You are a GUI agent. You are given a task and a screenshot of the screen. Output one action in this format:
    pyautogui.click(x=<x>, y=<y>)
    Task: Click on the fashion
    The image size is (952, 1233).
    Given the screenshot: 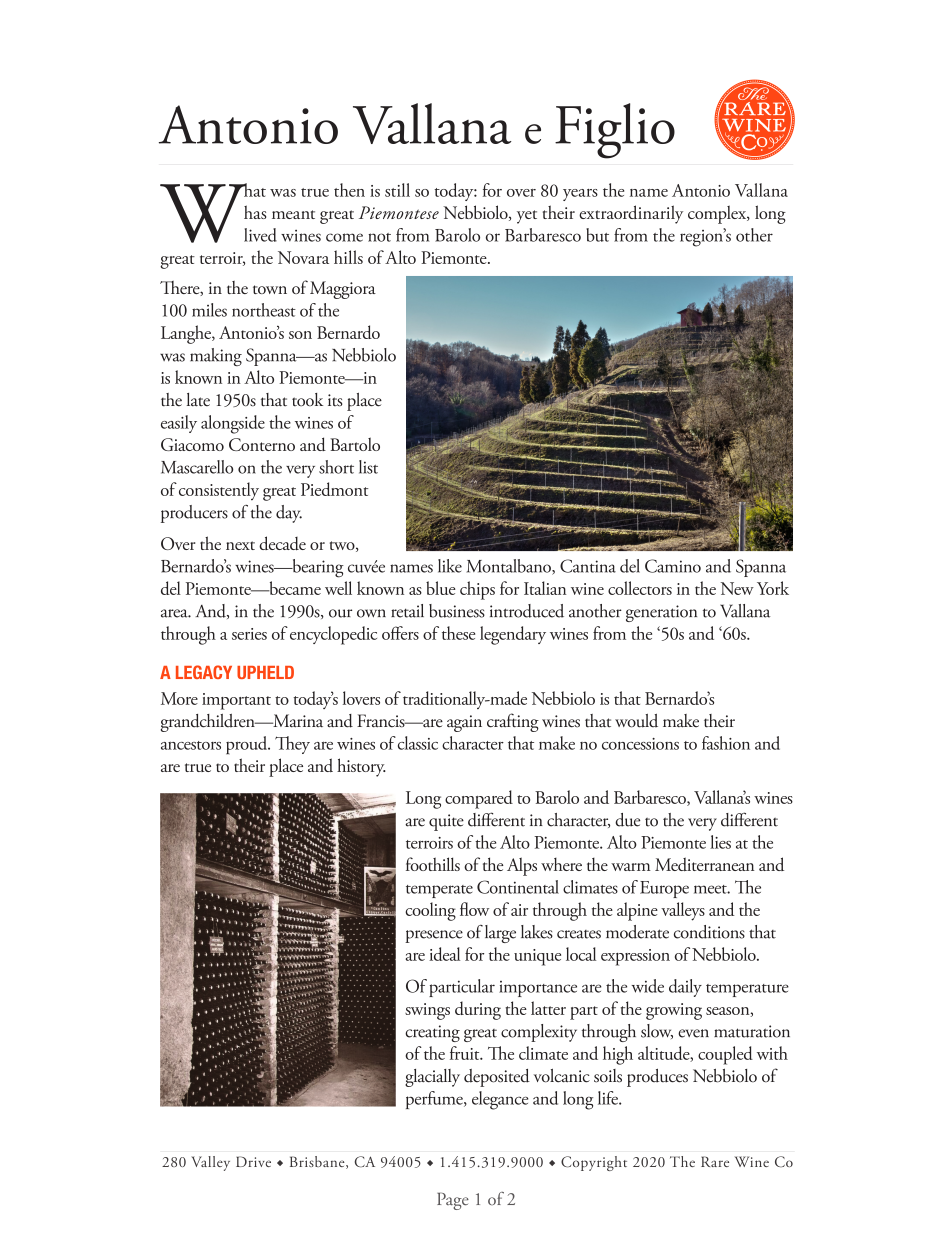 What is the action you would take?
    pyautogui.click(x=726, y=743)
